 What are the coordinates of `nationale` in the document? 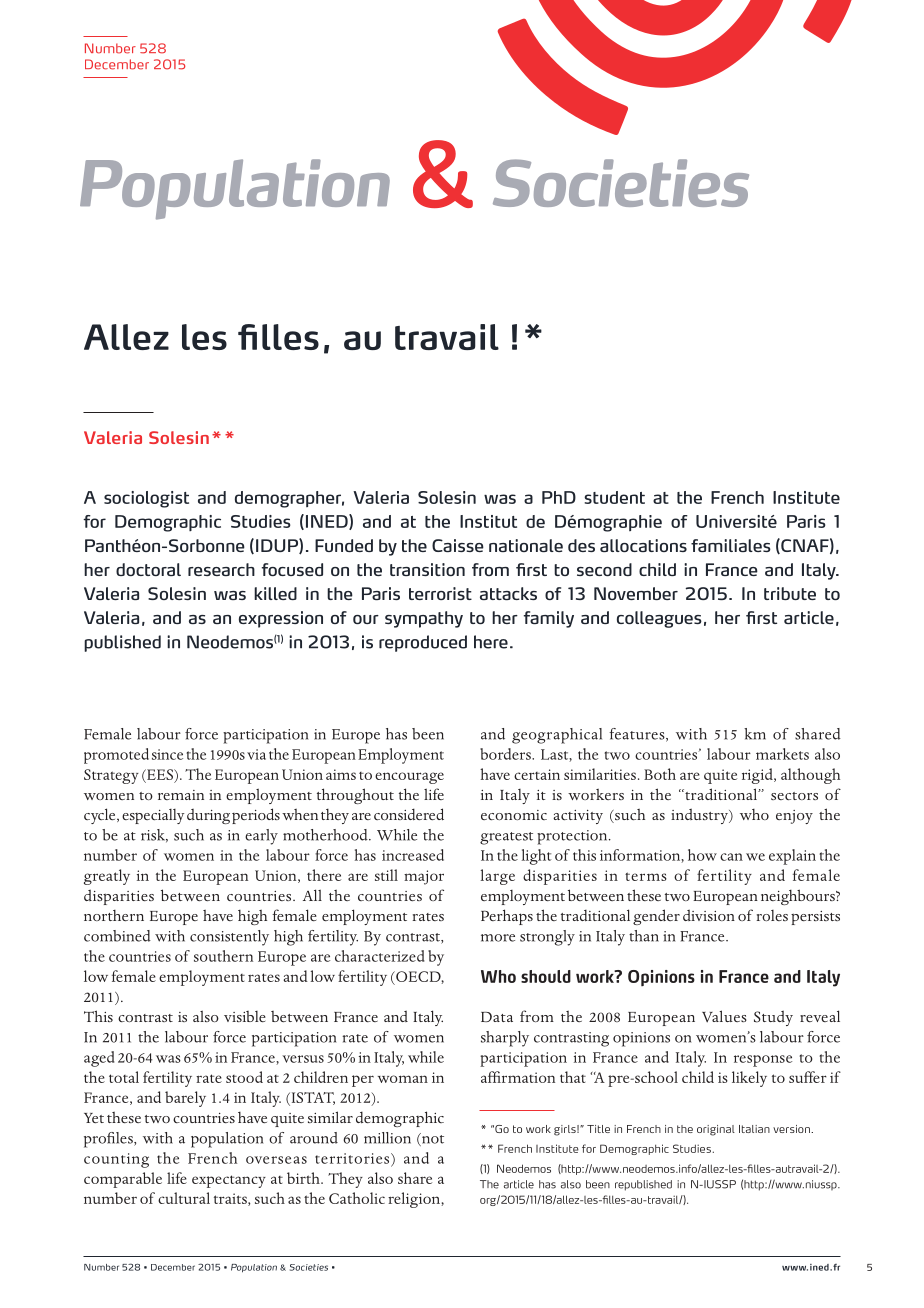 It's located at (526, 545).
